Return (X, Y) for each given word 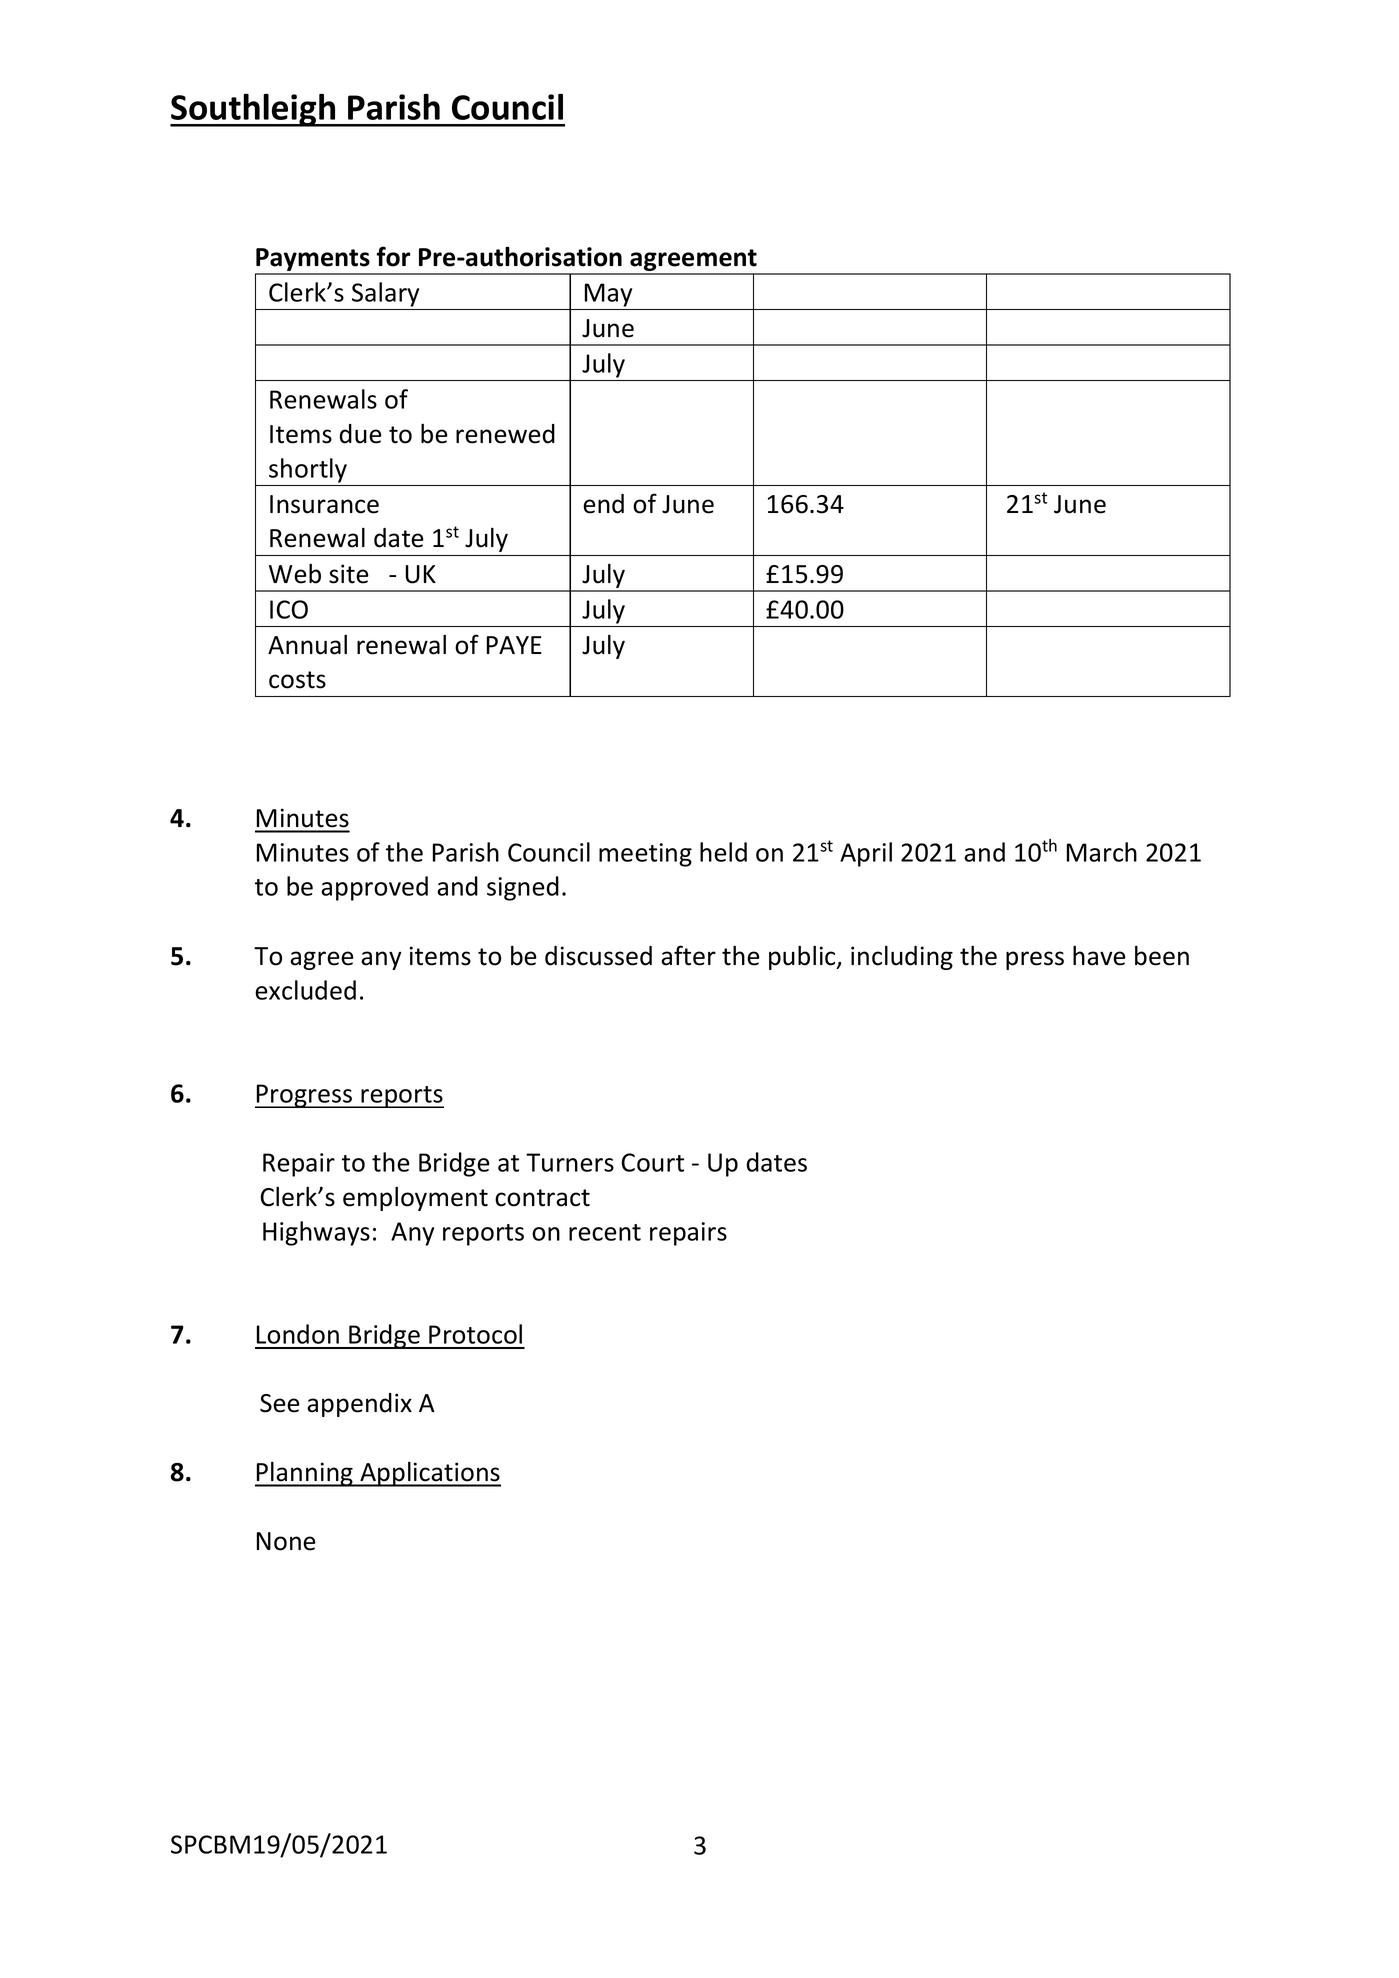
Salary (385, 294)
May (608, 295)
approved (374, 888)
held (723, 852)
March (1102, 852)
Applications (429, 1474)
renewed (505, 434)
